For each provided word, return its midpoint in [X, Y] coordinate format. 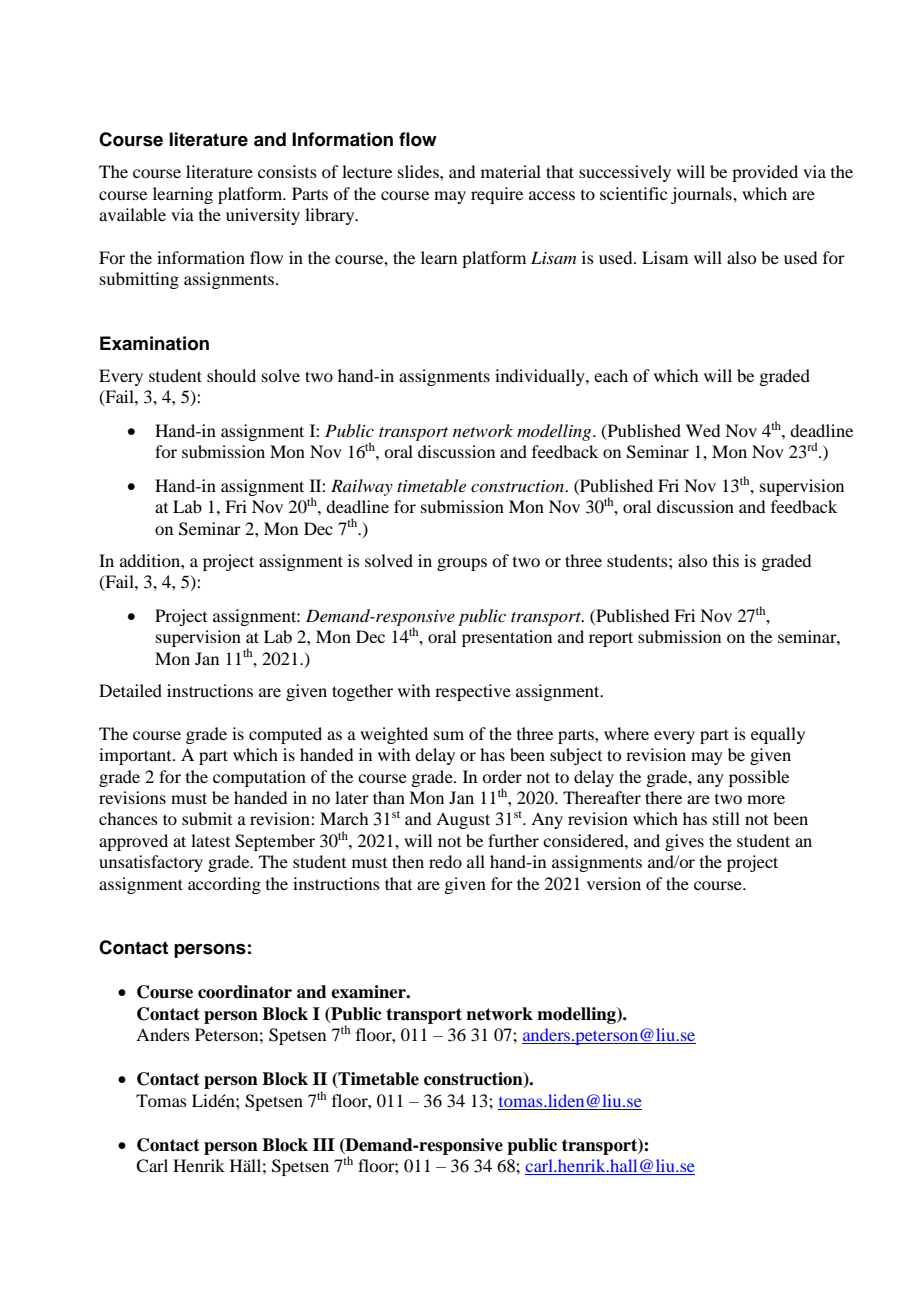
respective [473, 692]
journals [702, 195]
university [263, 216]
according [224, 885]
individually [541, 377]
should [231, 375]
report [611, 639]
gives [684, 842]
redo [445, 861]
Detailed [130, 690]
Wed [703, 430]
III [324, 1144]
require [497, 195]
